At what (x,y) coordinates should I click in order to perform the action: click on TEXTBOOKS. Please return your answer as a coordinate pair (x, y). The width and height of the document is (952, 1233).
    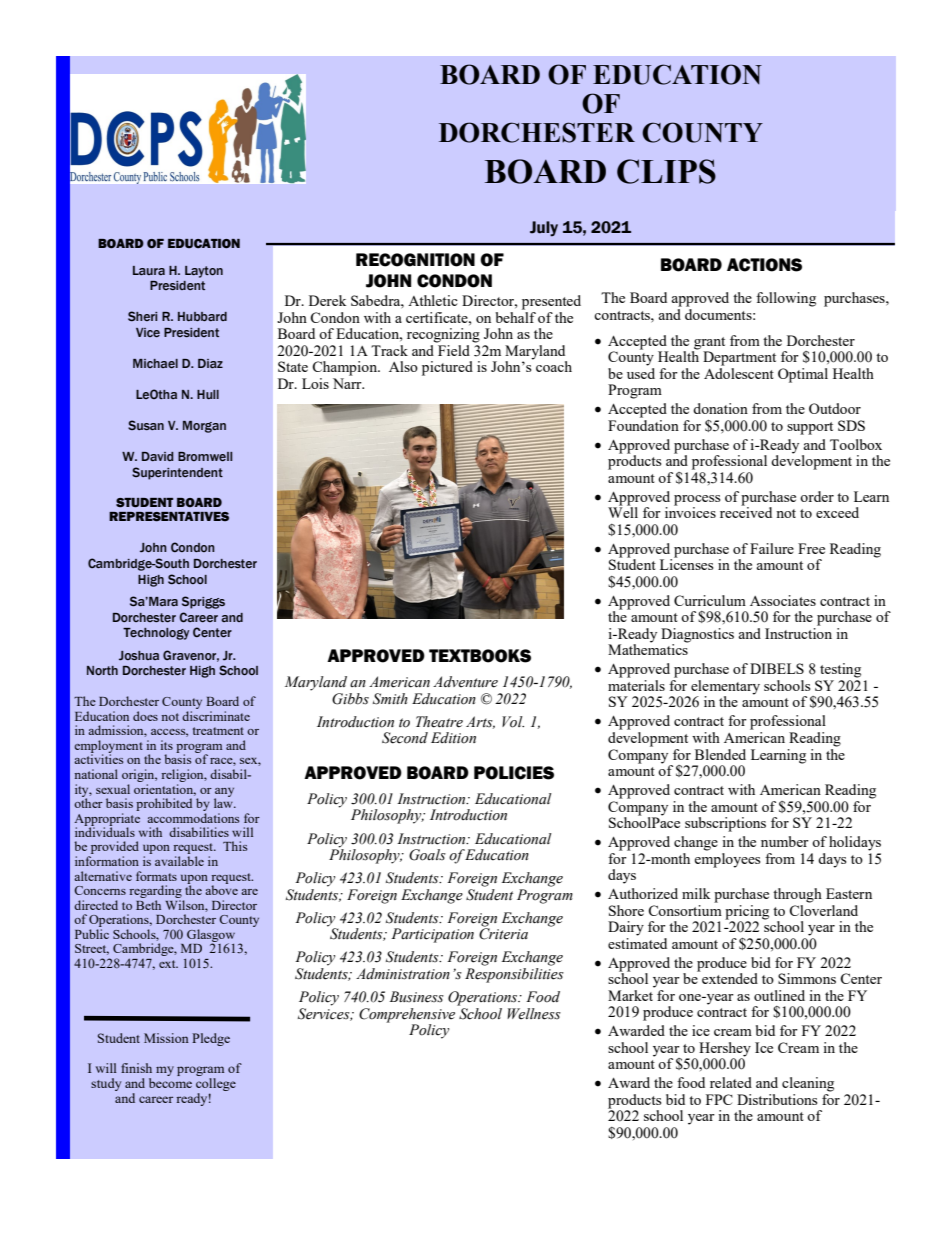
    Looking at the image, I should click on (480, 656).
